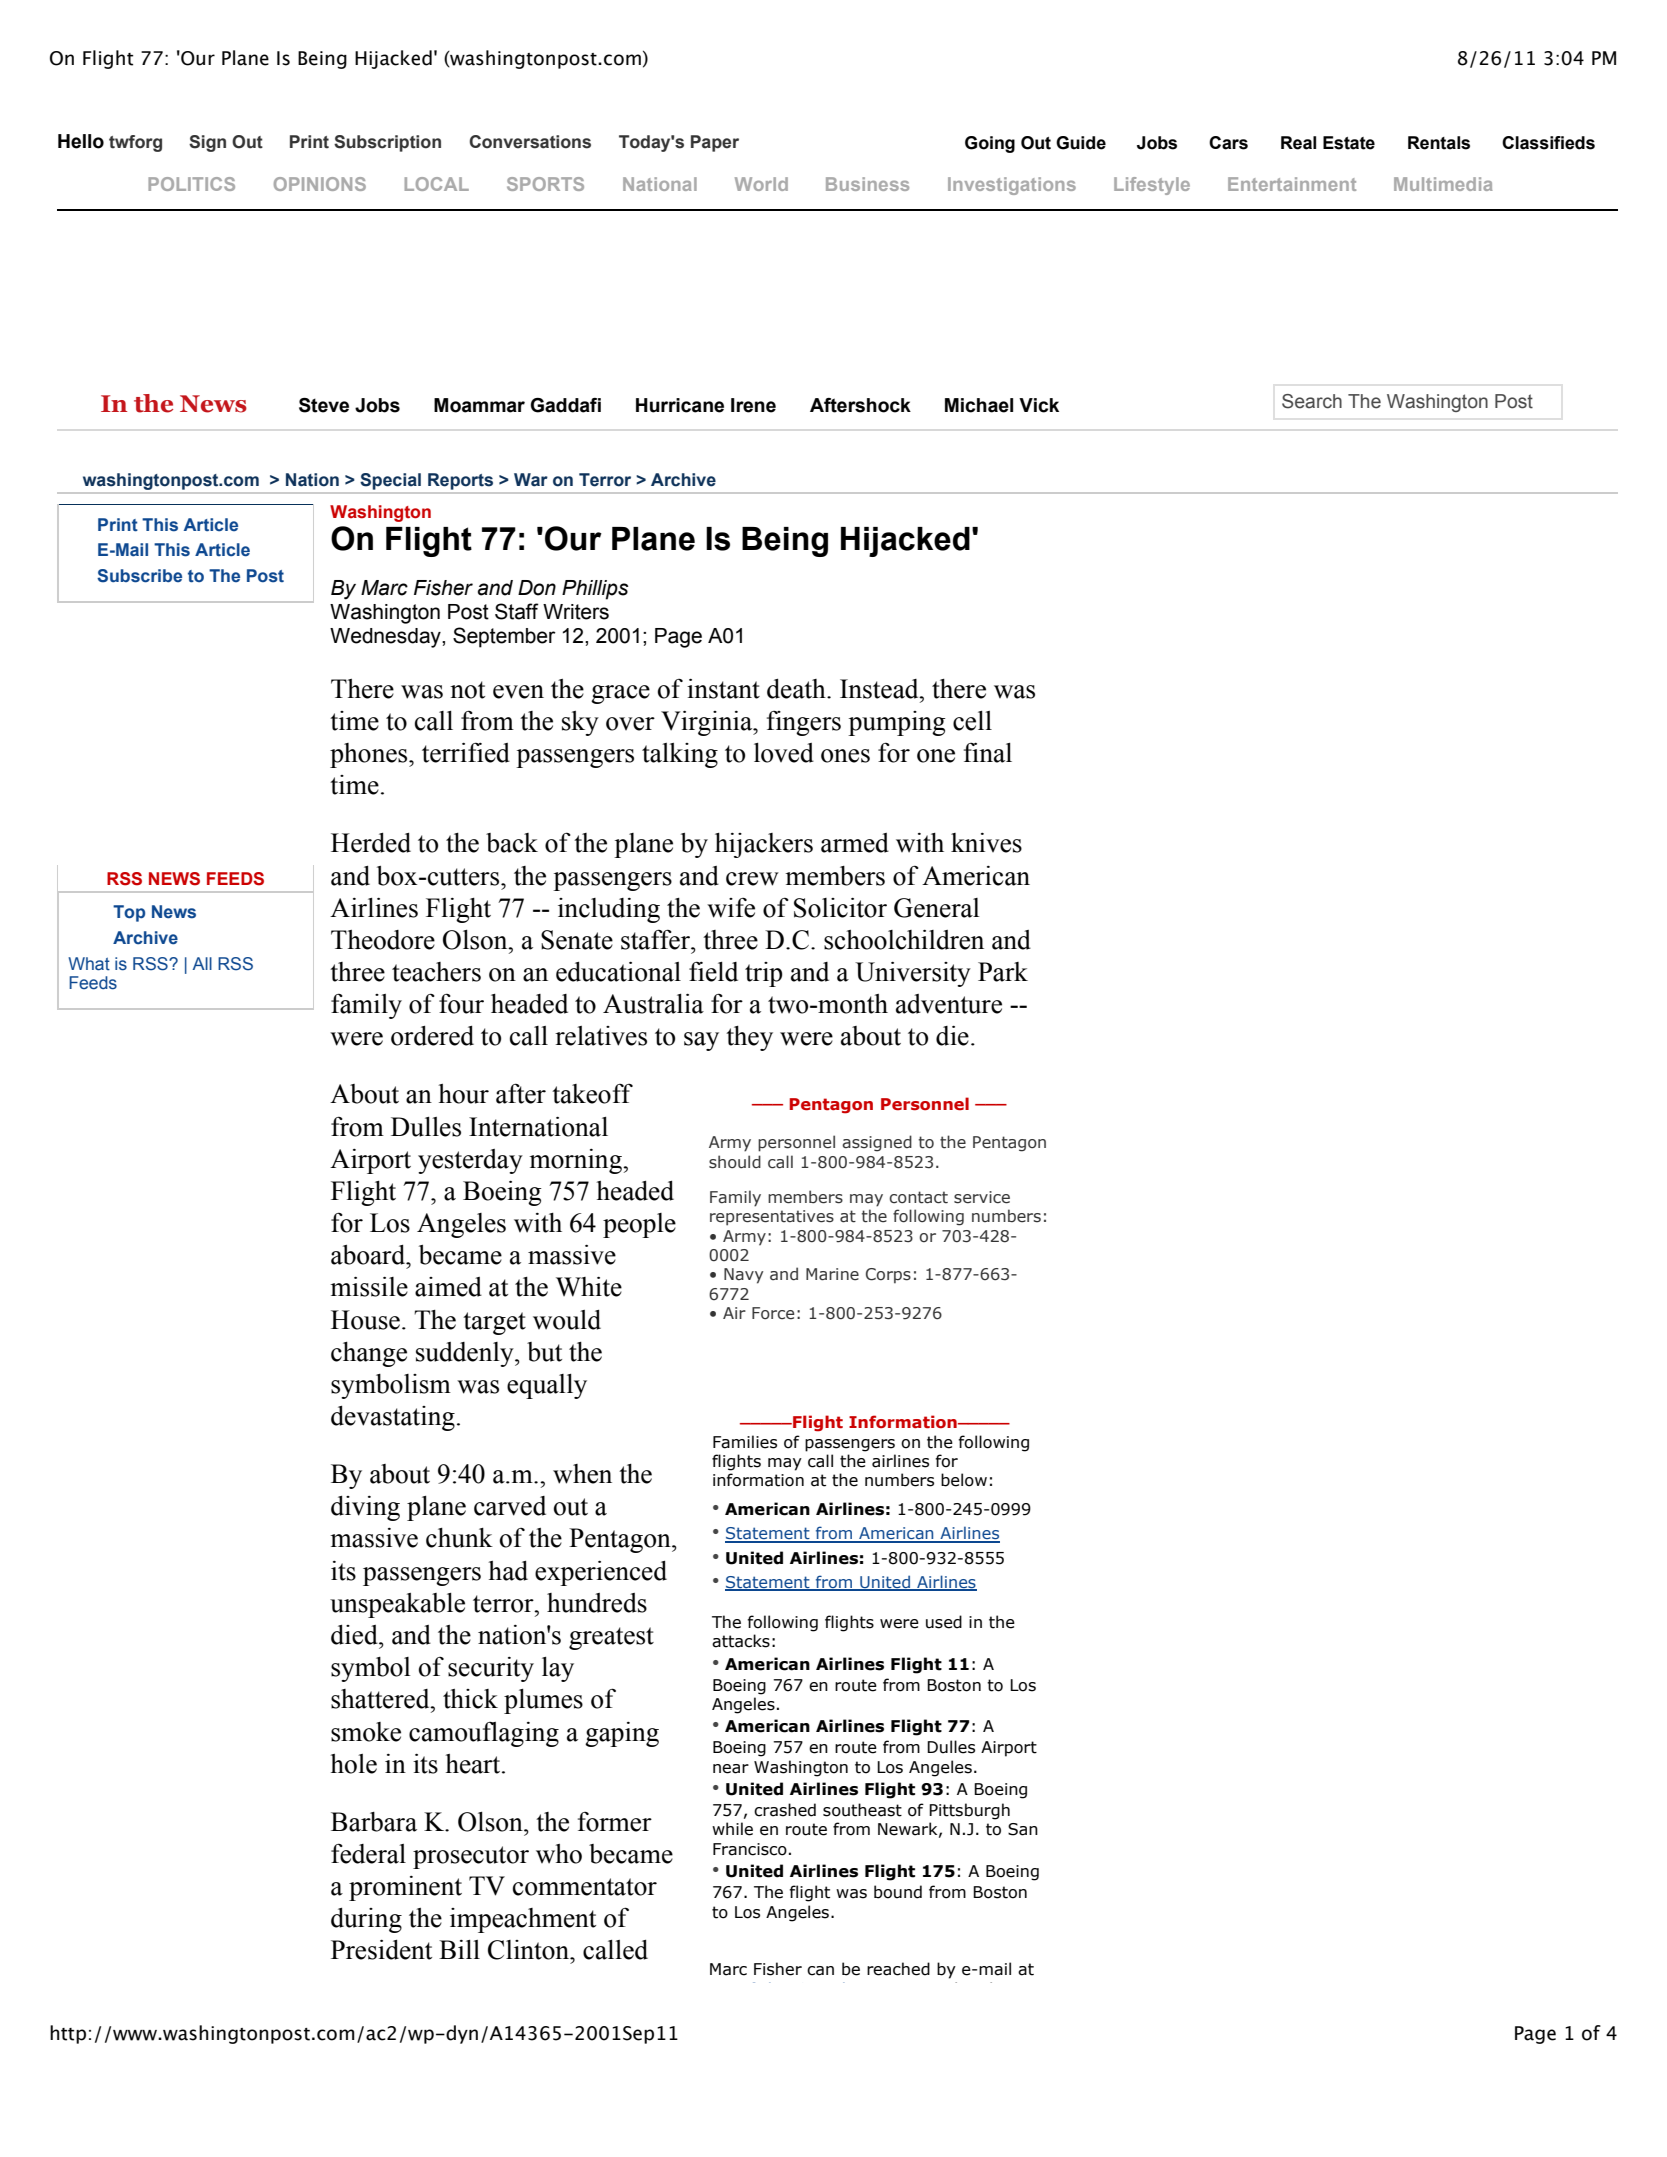 Image resolution: width=1667 pixels, height=2157 pixels. I want to click on Search, so click(1312, 401).
